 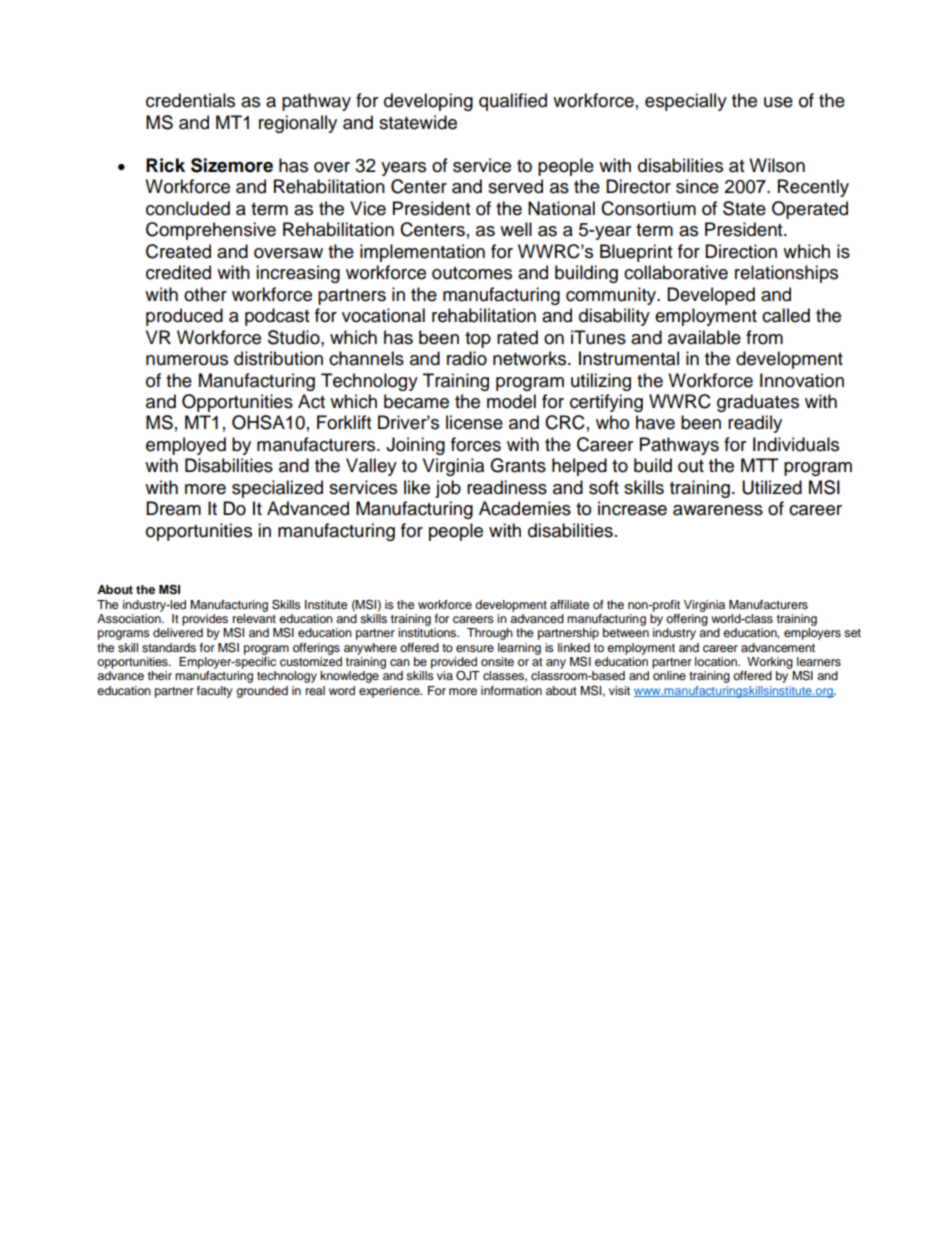 What do you see at coordinates (173, 508) in the screenshot?
I see `Dream` at bounding box center [173, 508].
